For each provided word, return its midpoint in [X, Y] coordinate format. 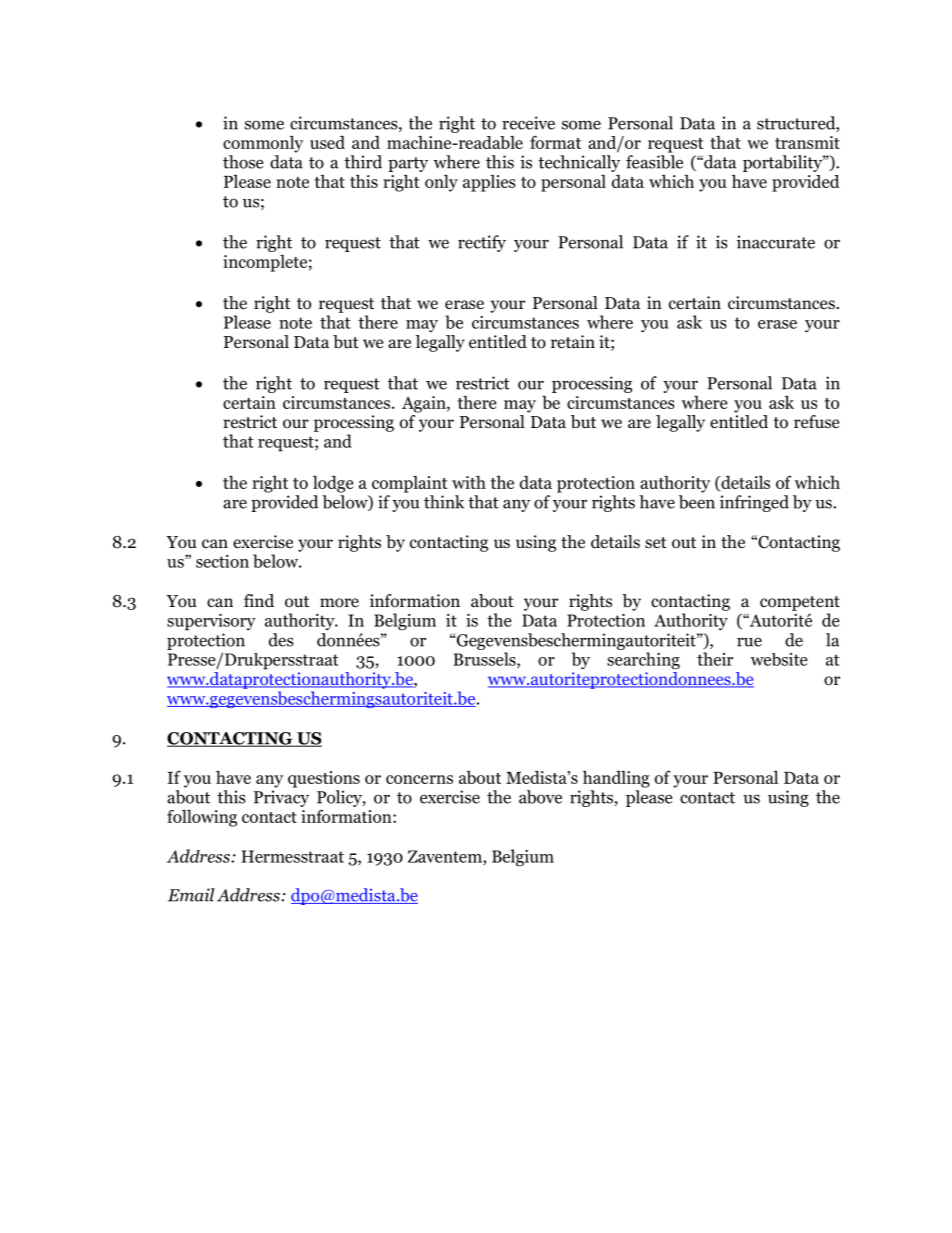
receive [528, 123]
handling [616, 779]
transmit [807, 142]
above [540, 797]
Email [191, 895]
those [243, 162]
